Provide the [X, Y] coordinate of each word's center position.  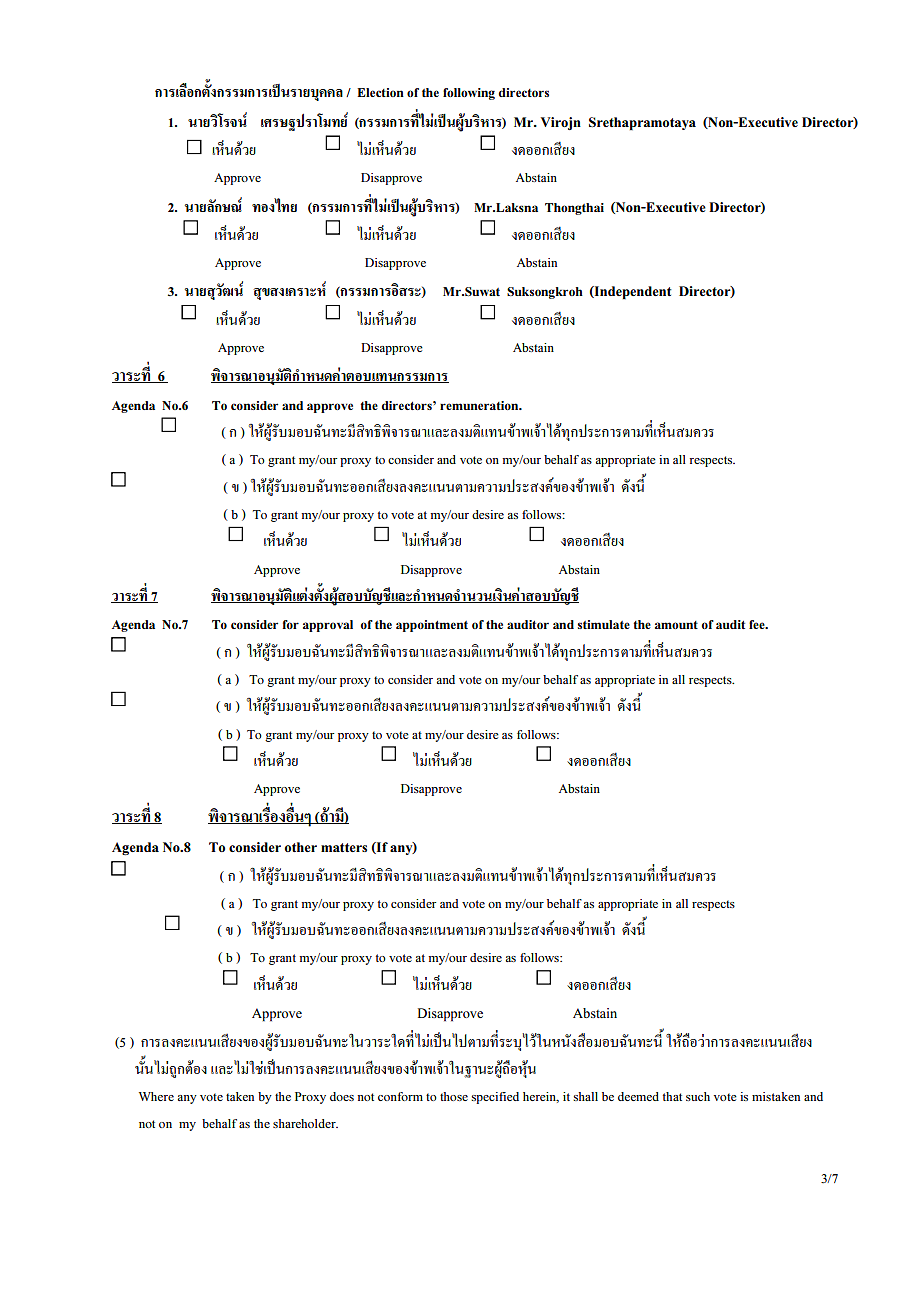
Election [380, 92]
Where [156, 1096]
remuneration [480, 405]
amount [676, 625]
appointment [432, 626]
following [469, 94]
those [454, 1096]
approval [328, 626]
